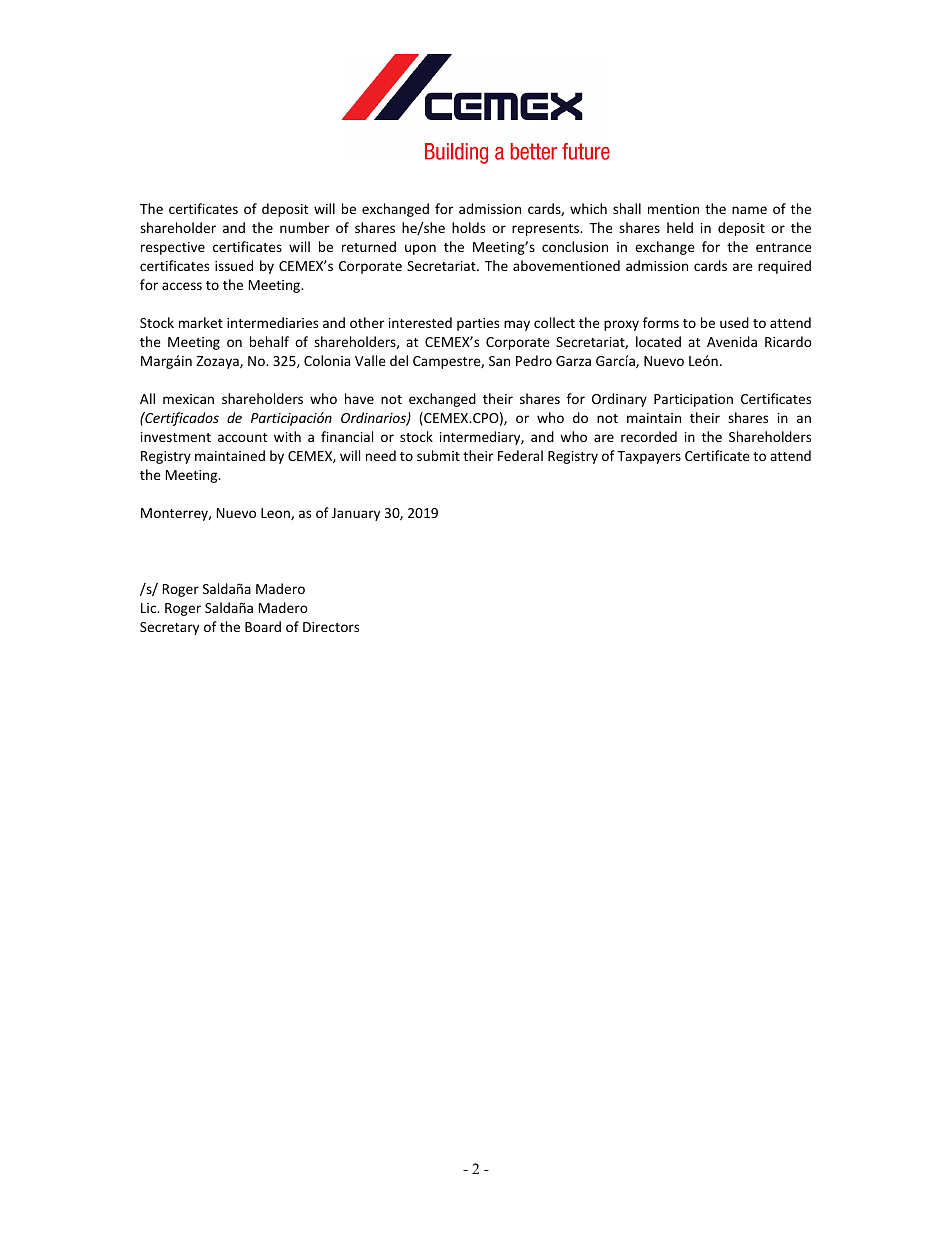 Image resolution: width=952 pixels, height=1233 pixels. I want to click on Participation, so click(693, 400).
